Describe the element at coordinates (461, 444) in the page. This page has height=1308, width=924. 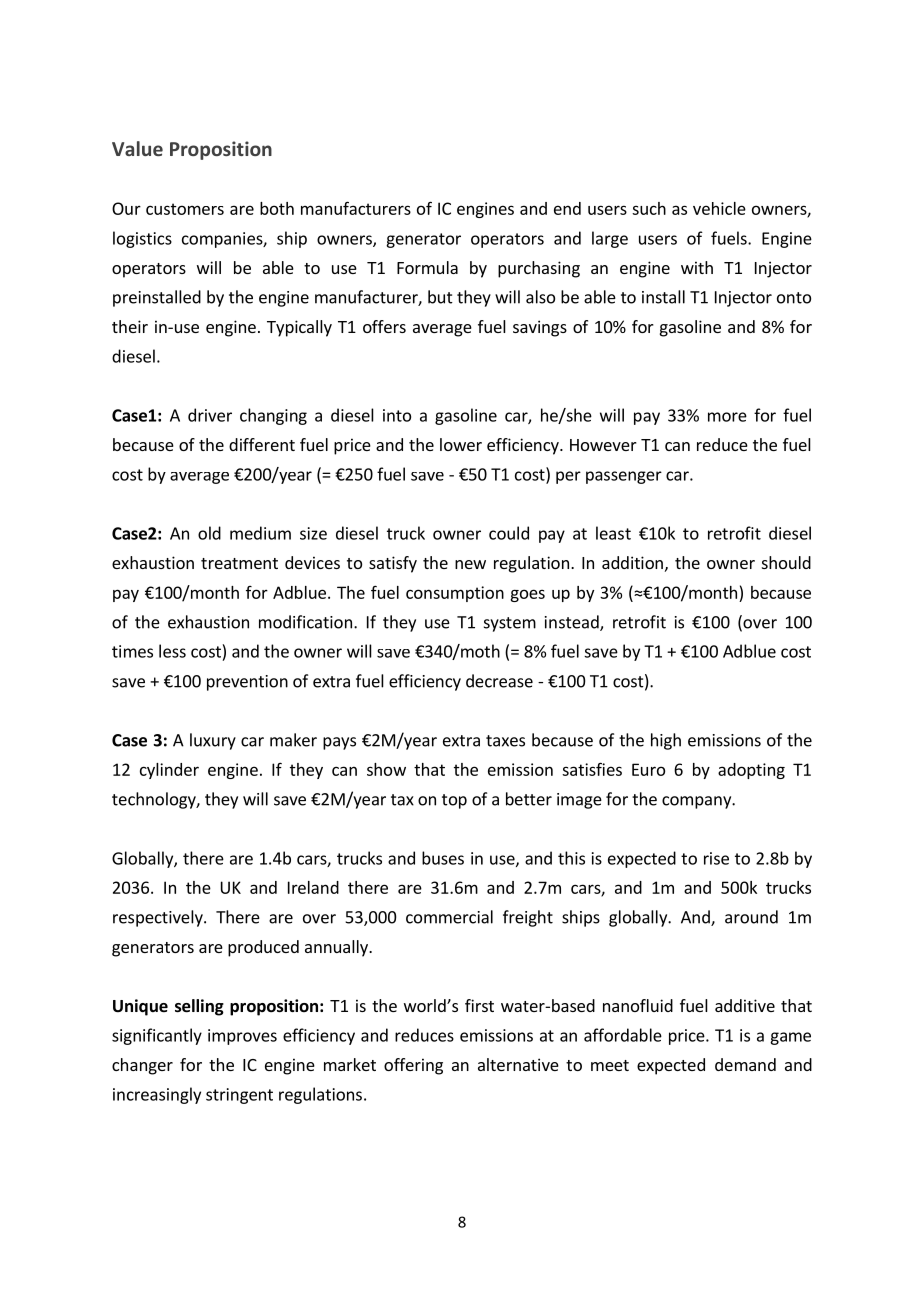
I see `lower` at that location.
